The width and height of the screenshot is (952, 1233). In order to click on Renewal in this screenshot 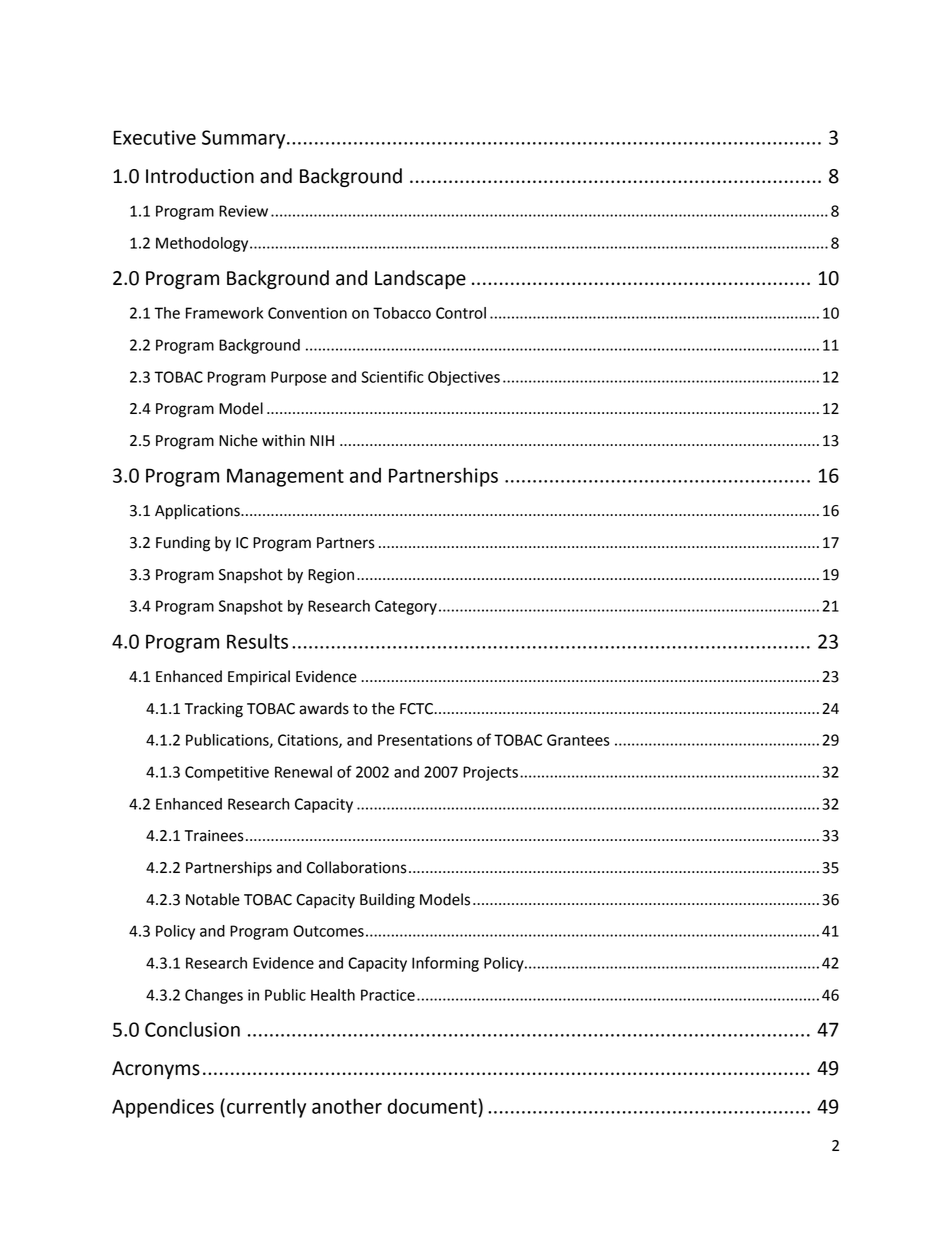, I will do `click(303, 772)`.
